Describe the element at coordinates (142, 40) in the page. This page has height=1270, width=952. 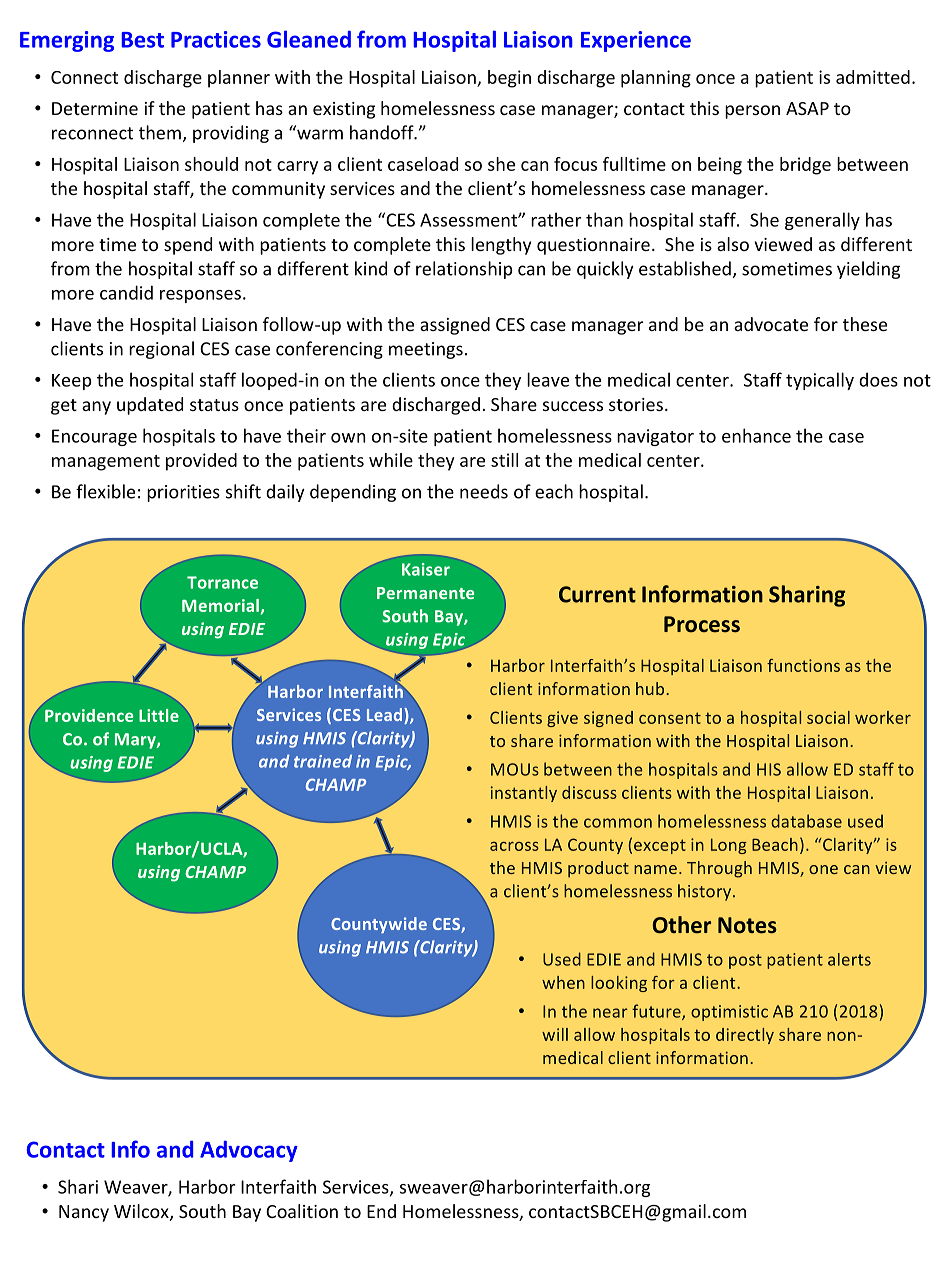
I see `Best` at that location.
